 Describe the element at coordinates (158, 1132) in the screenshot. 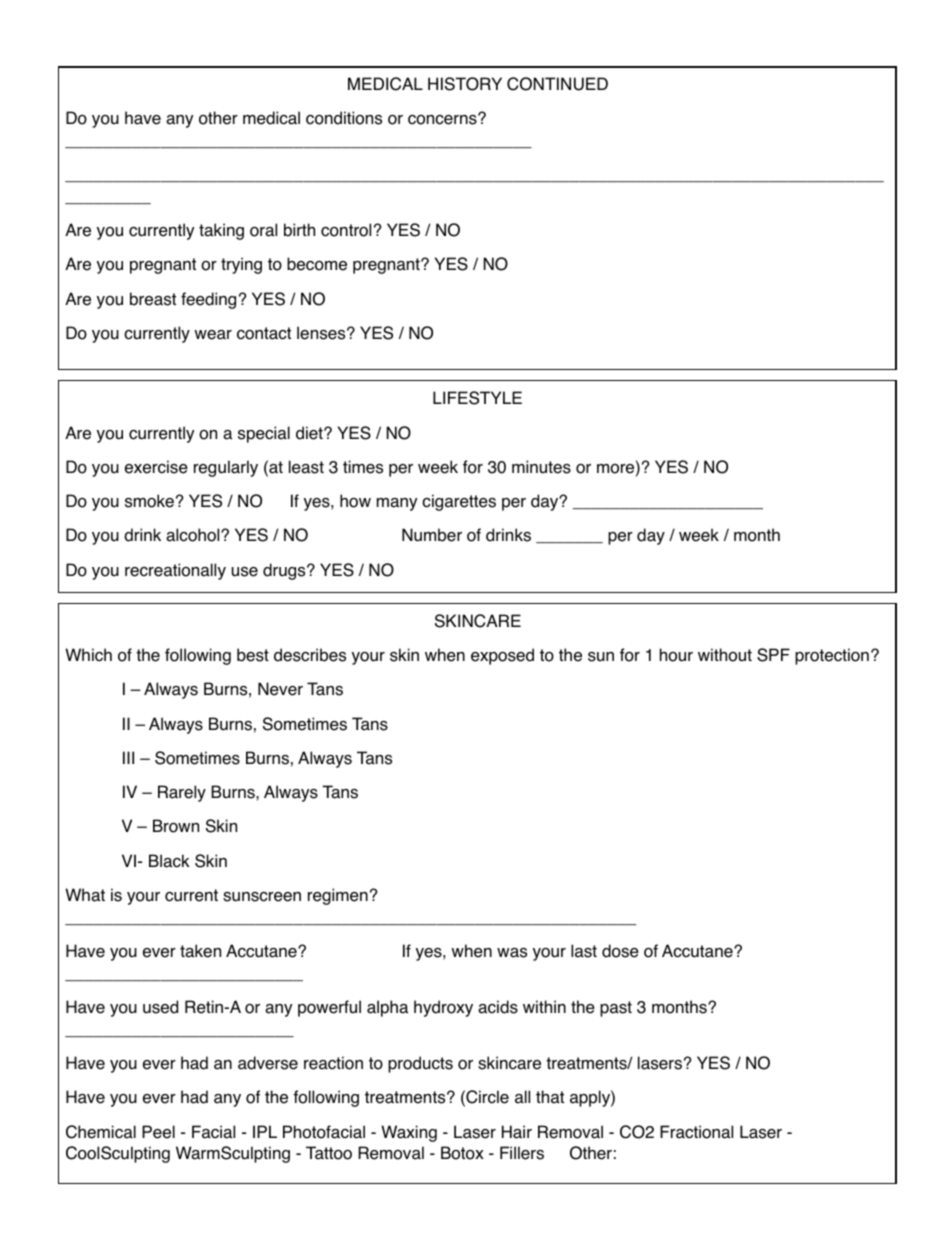

I see `Peel` at that location.
